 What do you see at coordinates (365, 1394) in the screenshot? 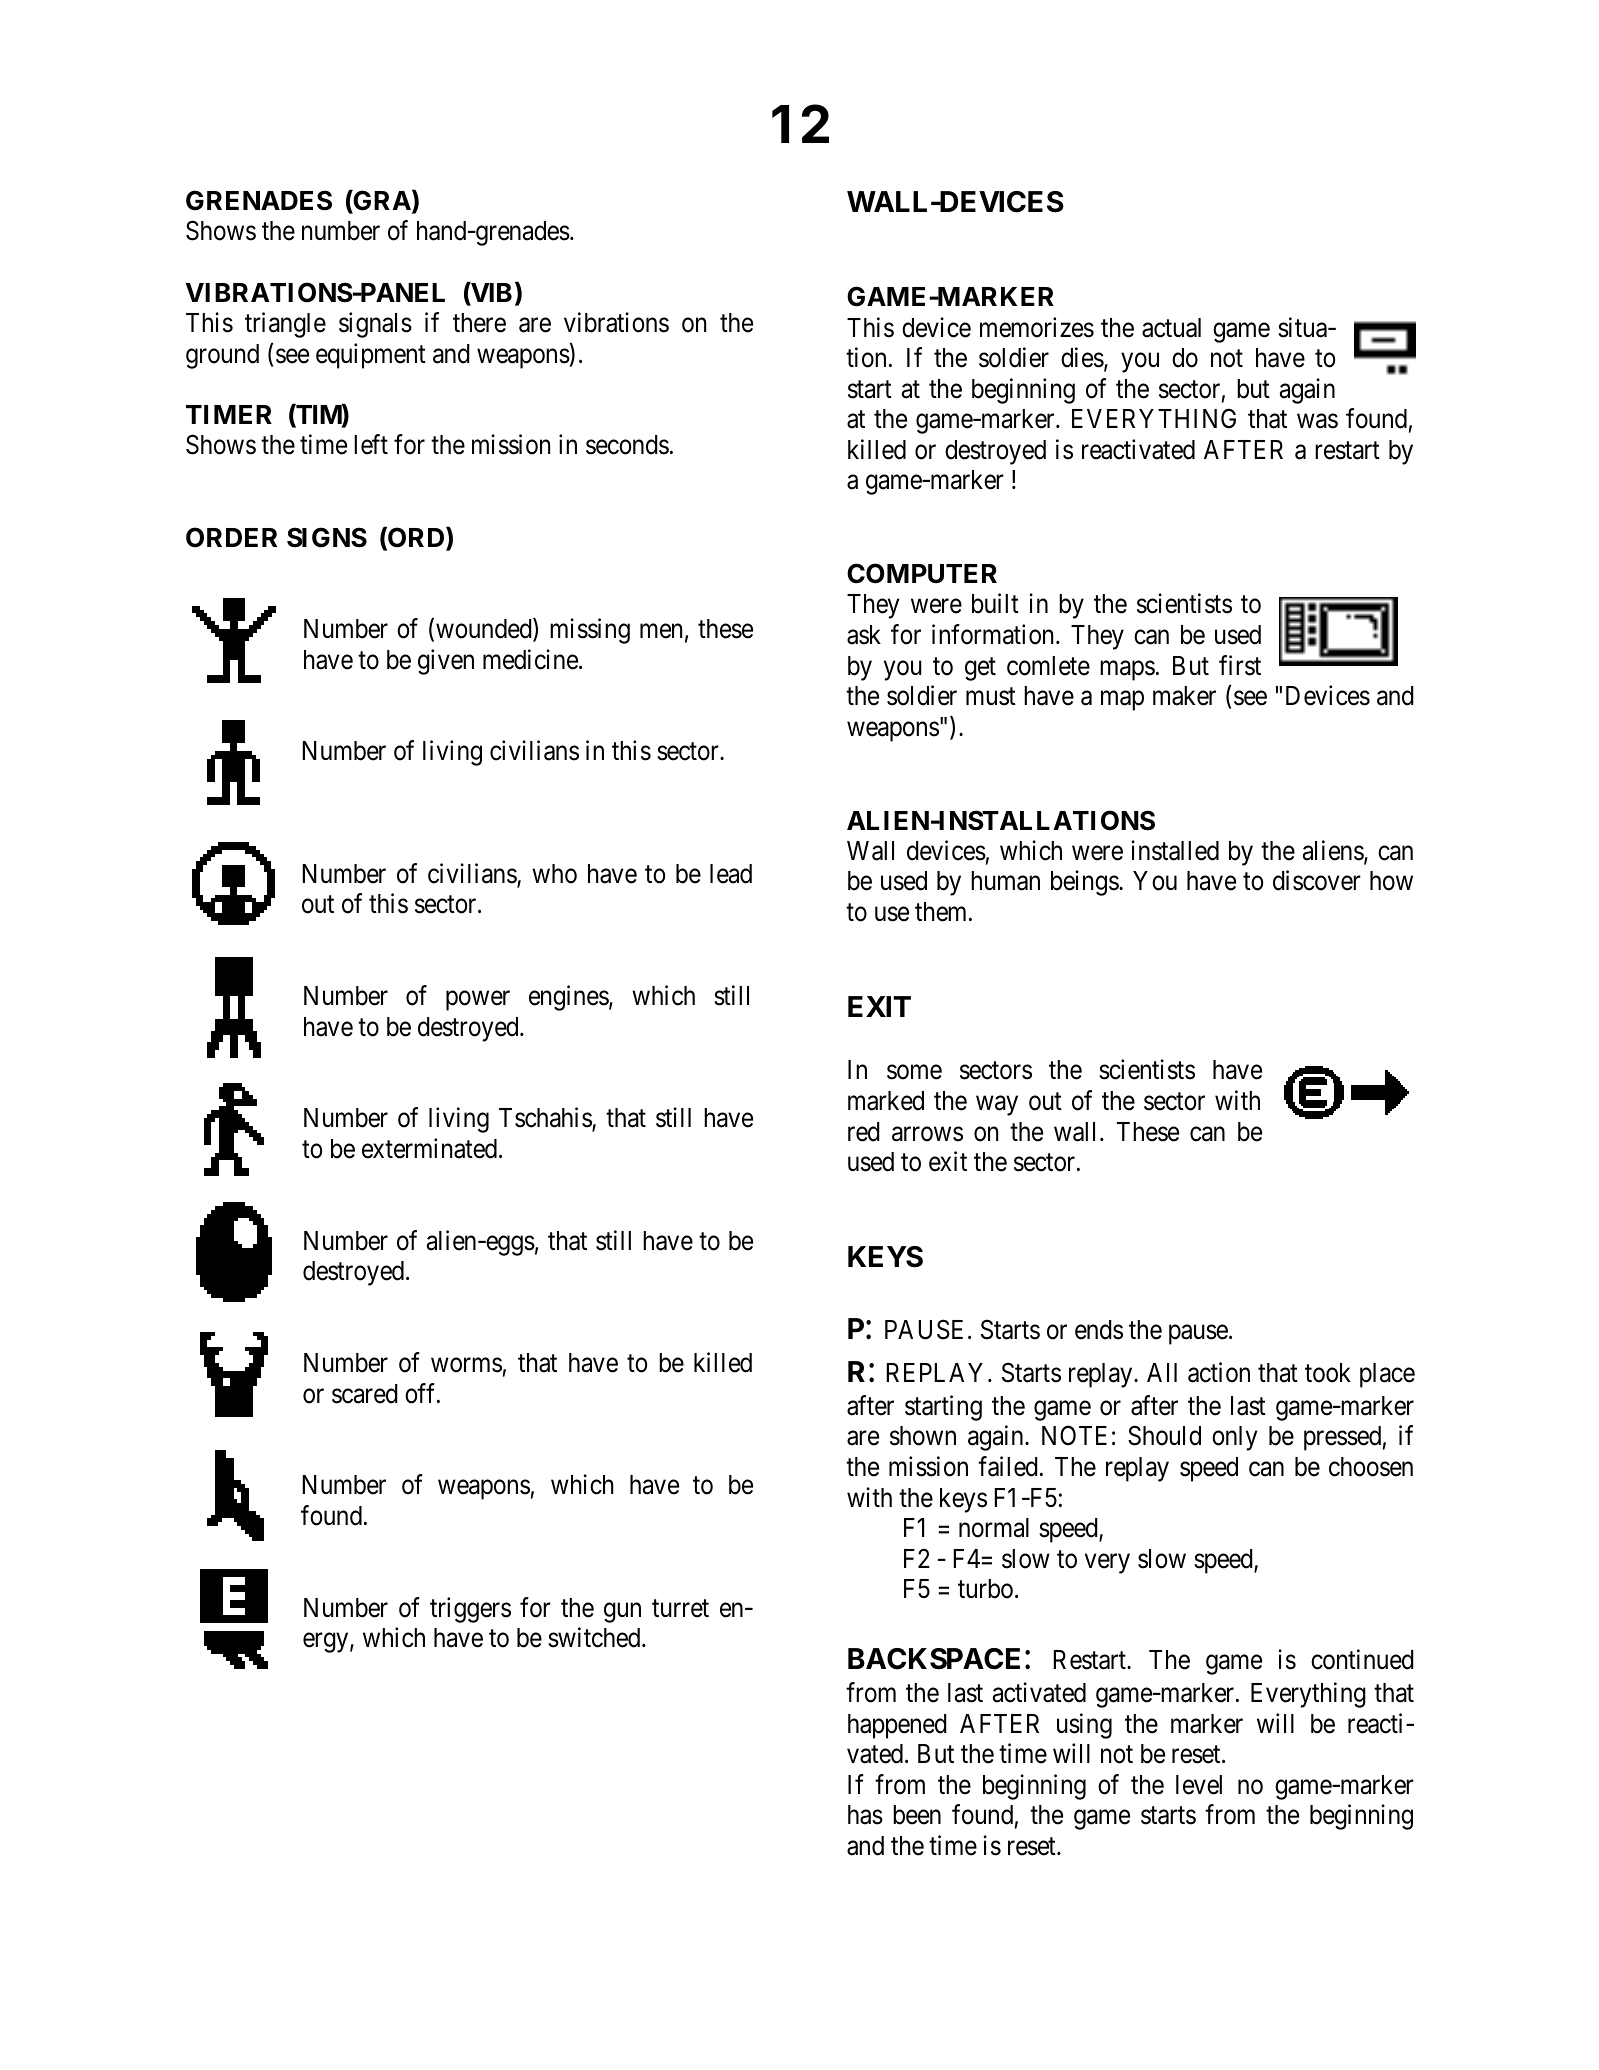
I see `scared` at bounding box center [365, 1394].
